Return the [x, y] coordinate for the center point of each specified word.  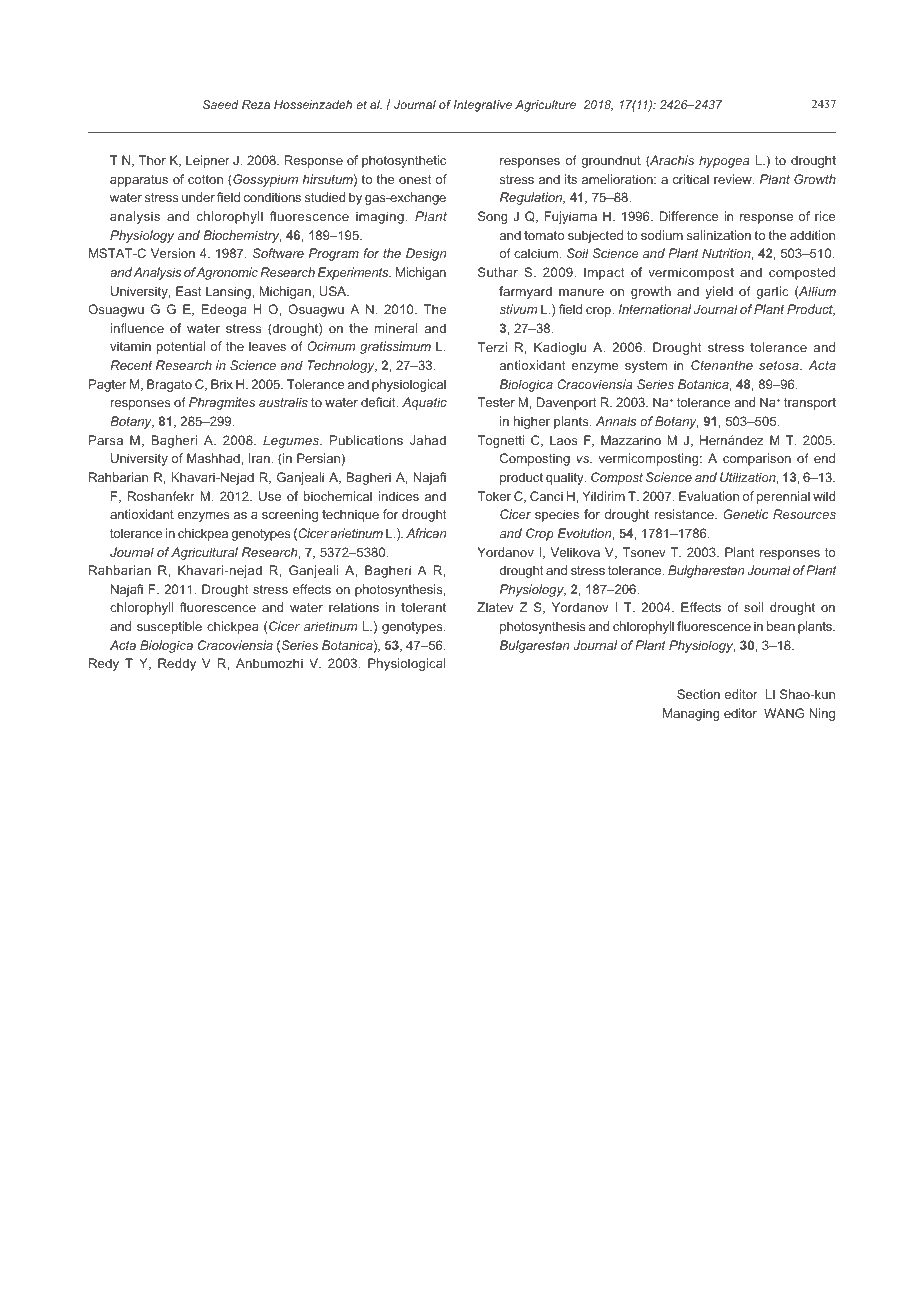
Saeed [221, 104]
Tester [496, 402]
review [734, 179]
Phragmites [222, 403]
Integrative [483, 106]
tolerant [423, 607]
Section [698, 694]
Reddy [177, 664]
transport [810, 404]
